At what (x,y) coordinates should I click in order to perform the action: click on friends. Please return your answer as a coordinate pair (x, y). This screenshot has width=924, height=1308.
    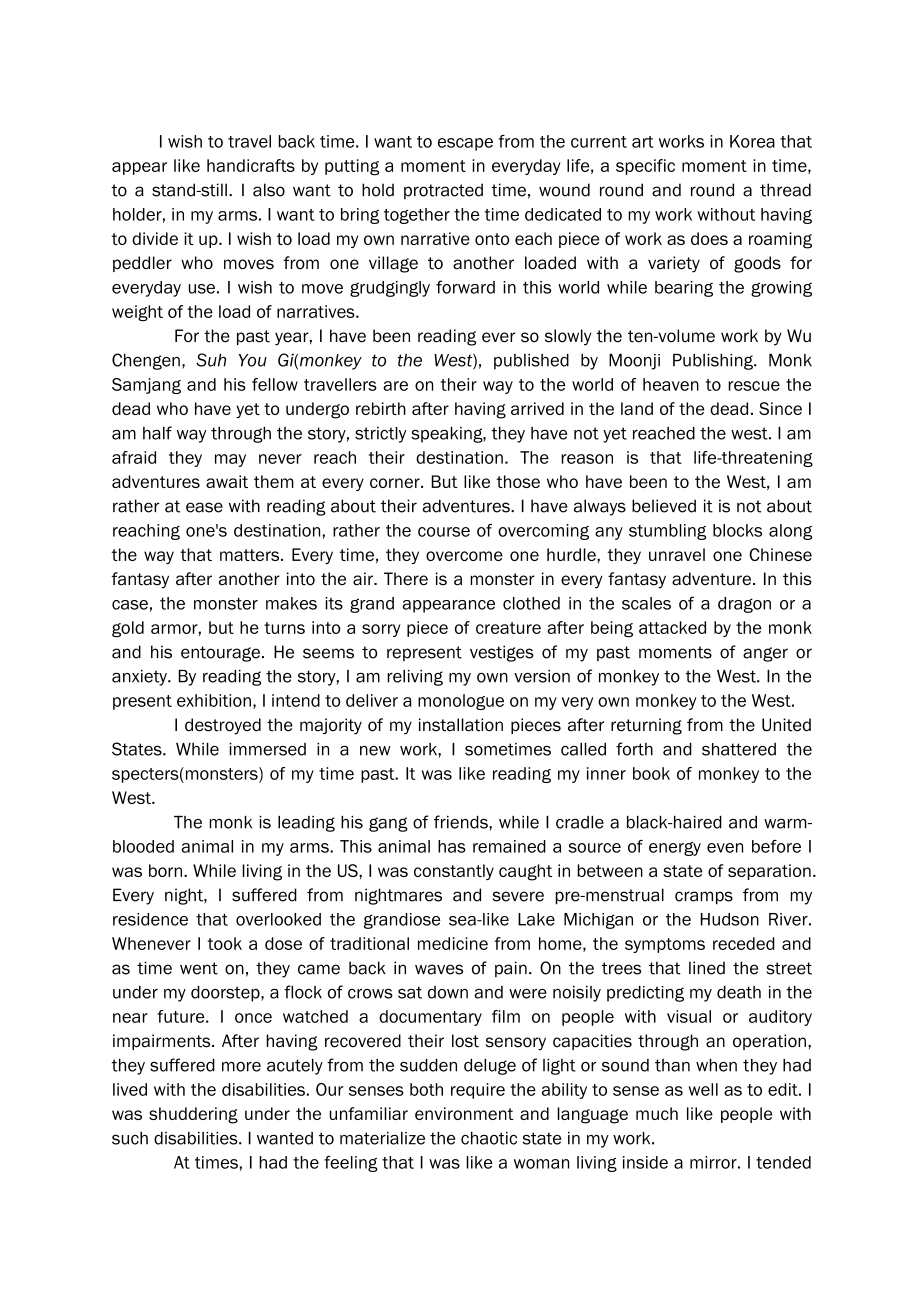
    Looking at the image, I should click on (462, 822).
